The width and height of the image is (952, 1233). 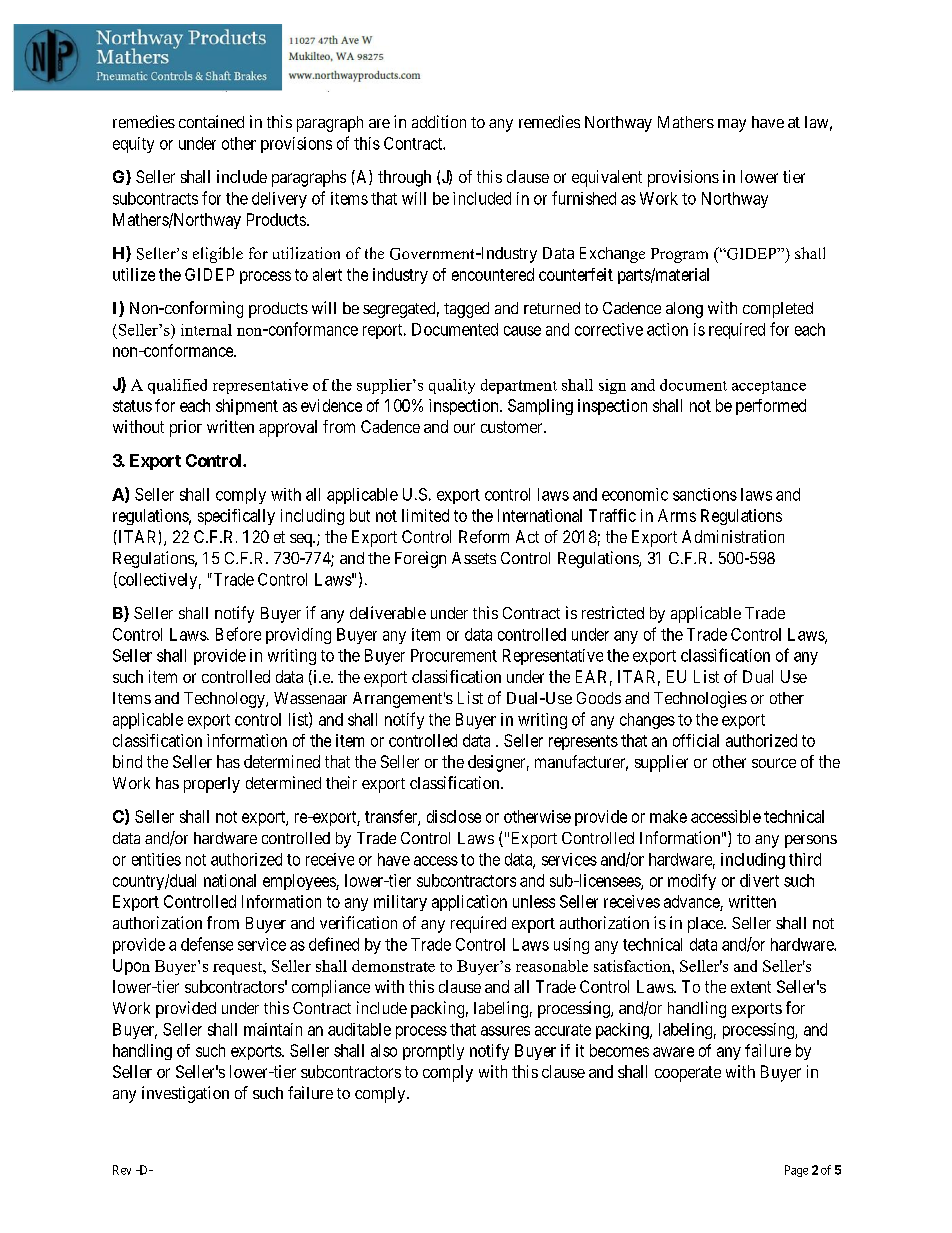 I want to click on promptly, so click(x=433, y=1052).
